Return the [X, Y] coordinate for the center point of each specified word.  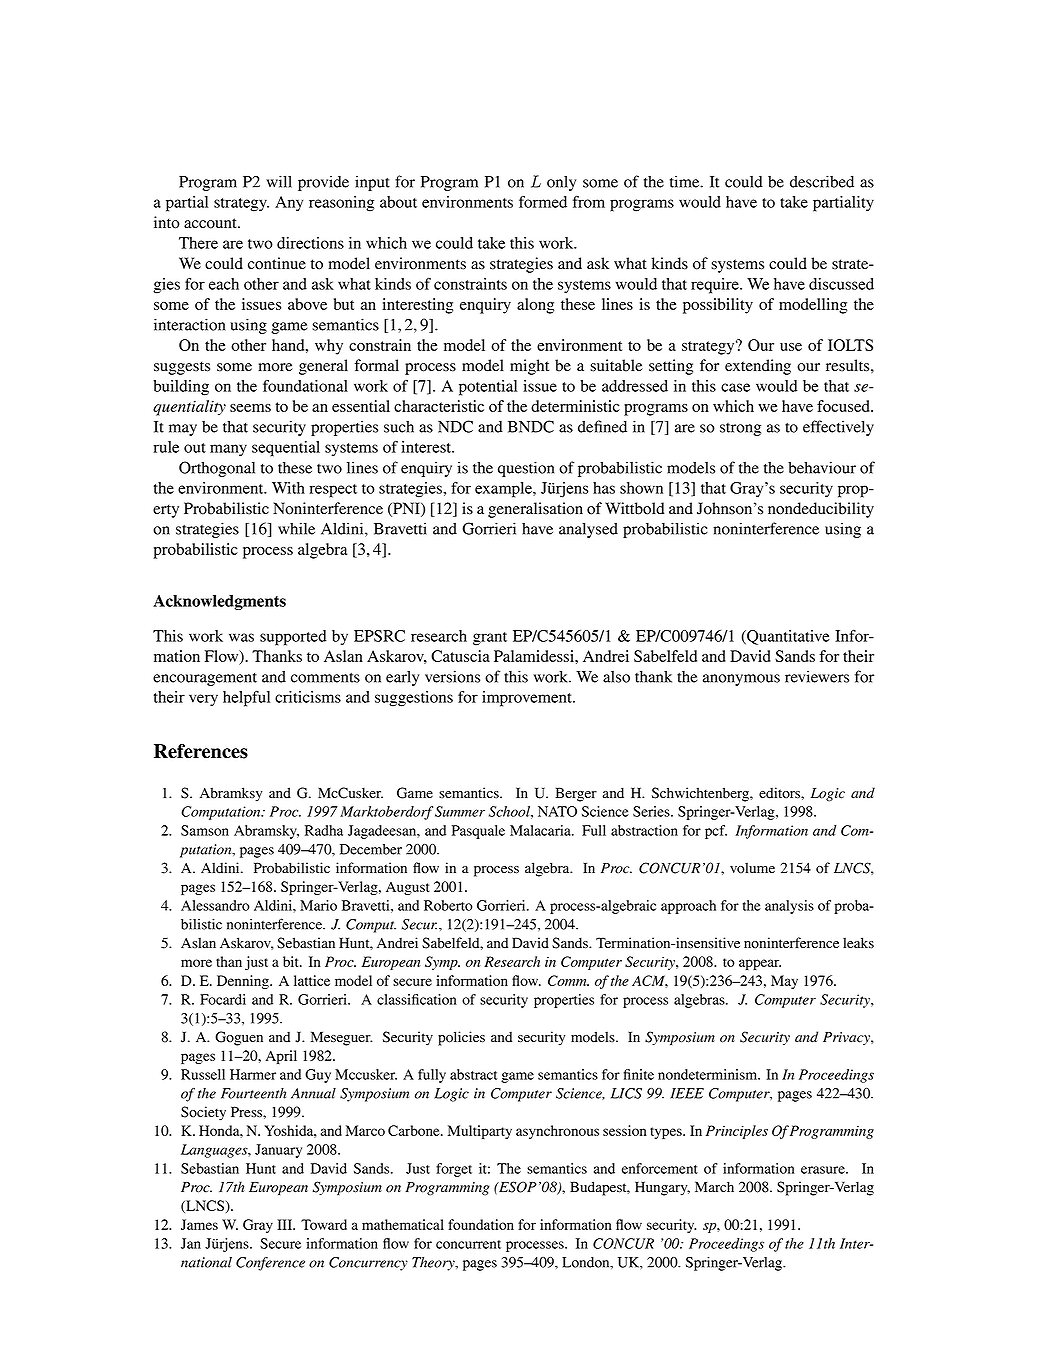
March [714, 1186]
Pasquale [478, 832]
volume [752, 868]
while [296, 528]
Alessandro [215, 905]
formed [543, 202]
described [822, 181]
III [286, 1224]
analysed [588, 530]
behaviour [822, 467]
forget [454, 1170]
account [211, 223]
